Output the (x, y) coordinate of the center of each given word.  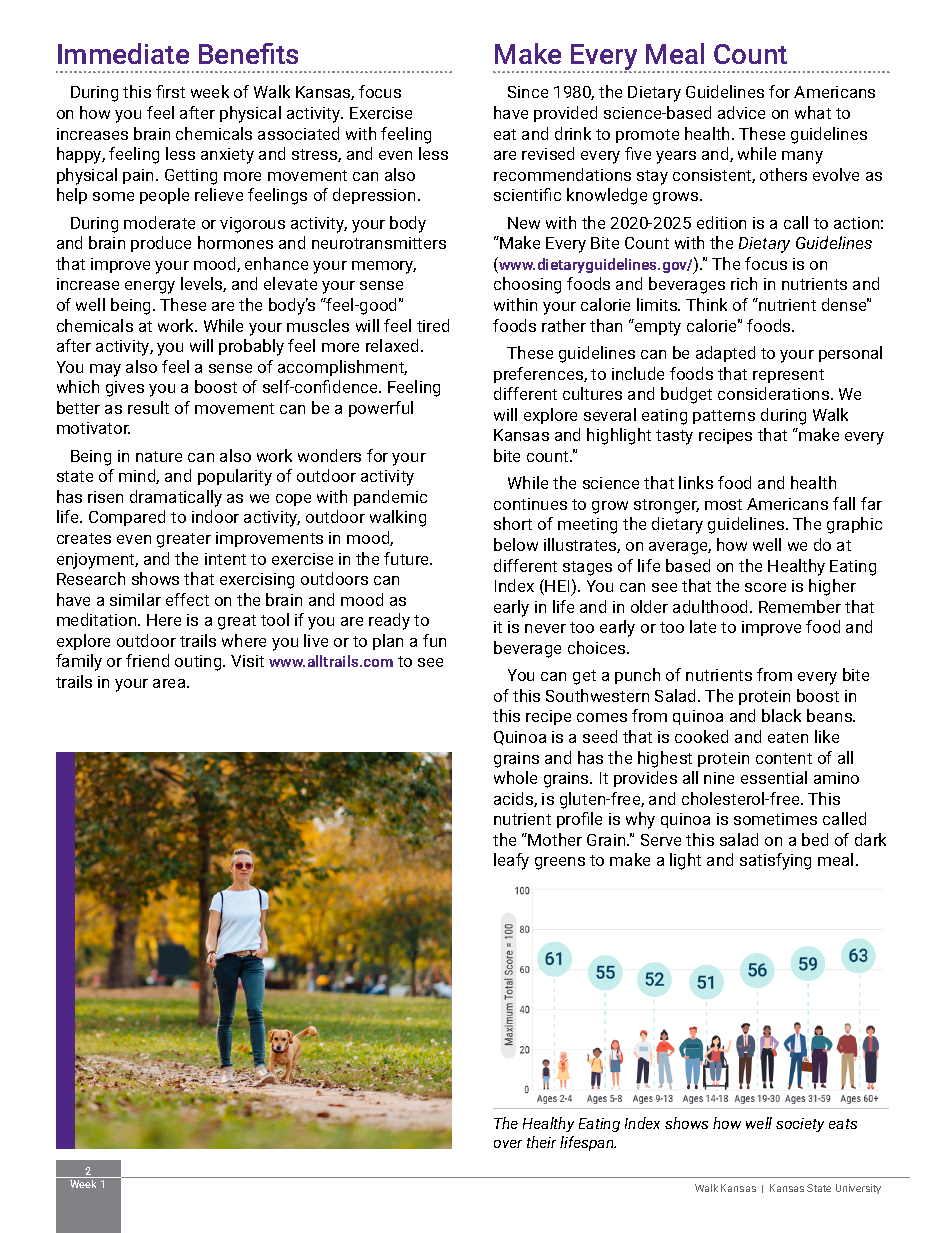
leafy (511, 861)
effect (187, 599)
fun (434, 640)
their (541, 1142)
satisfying (775, 861)
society (800, 1125)
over (508, 1144)
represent (788, 376)
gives (125, 389)
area (170, 683)
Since (528, 92)
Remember (800, 606)
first (170, 91)
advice (741, 112)
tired (433, 325)
